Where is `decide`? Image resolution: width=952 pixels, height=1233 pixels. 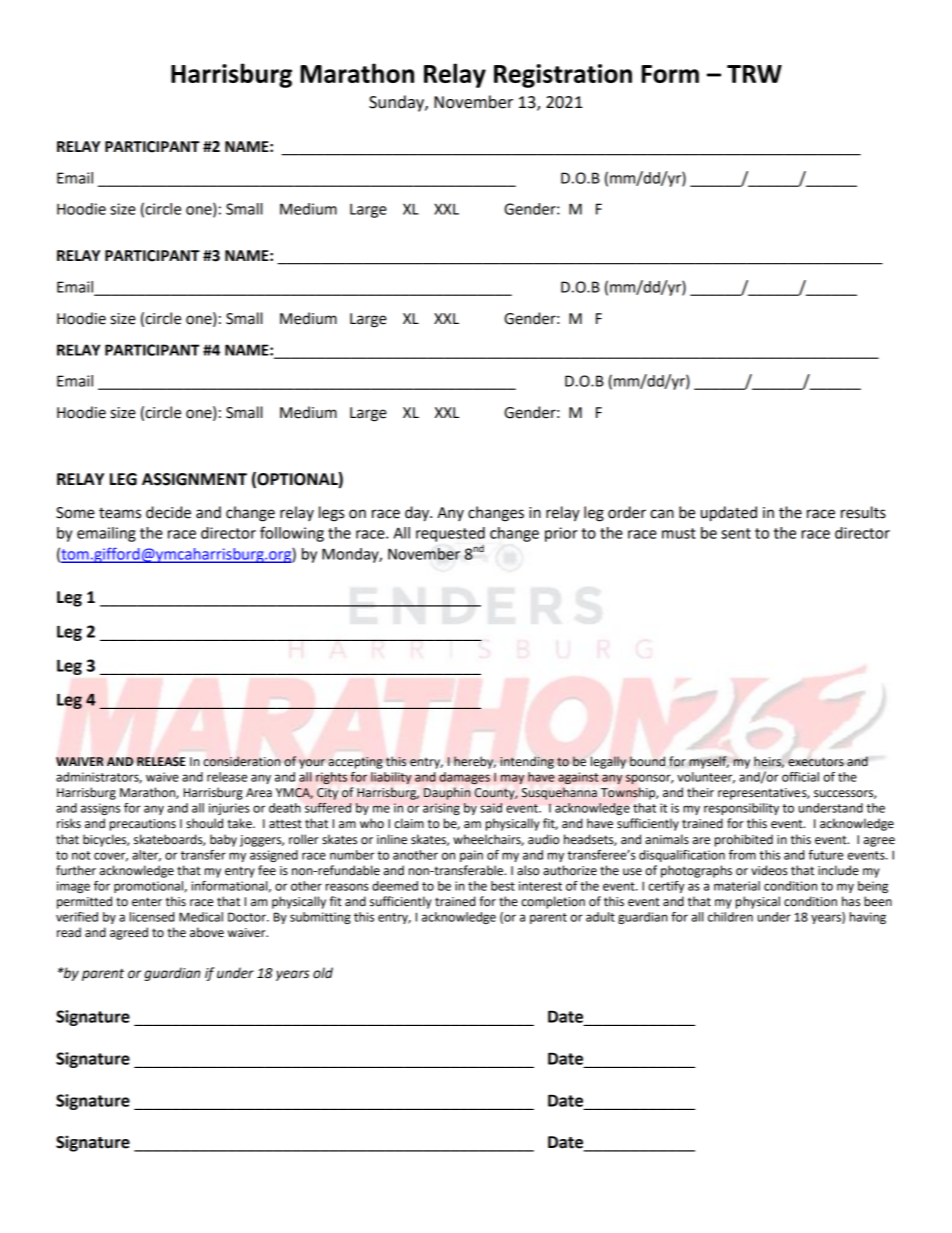 decide is located at coordinates (168, 512).
